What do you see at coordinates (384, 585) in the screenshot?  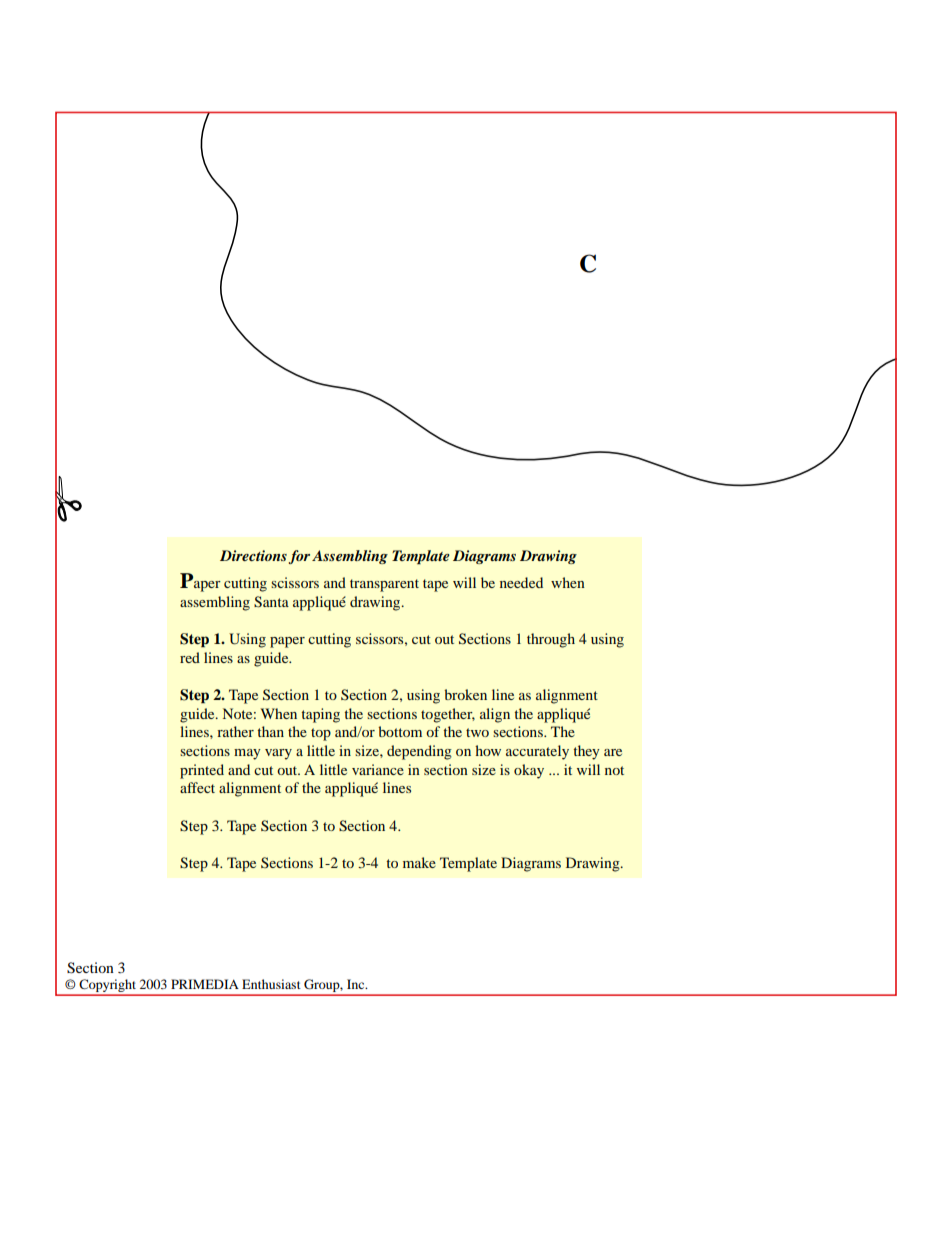 I see `transparent` at bounding box center [384, 585].
